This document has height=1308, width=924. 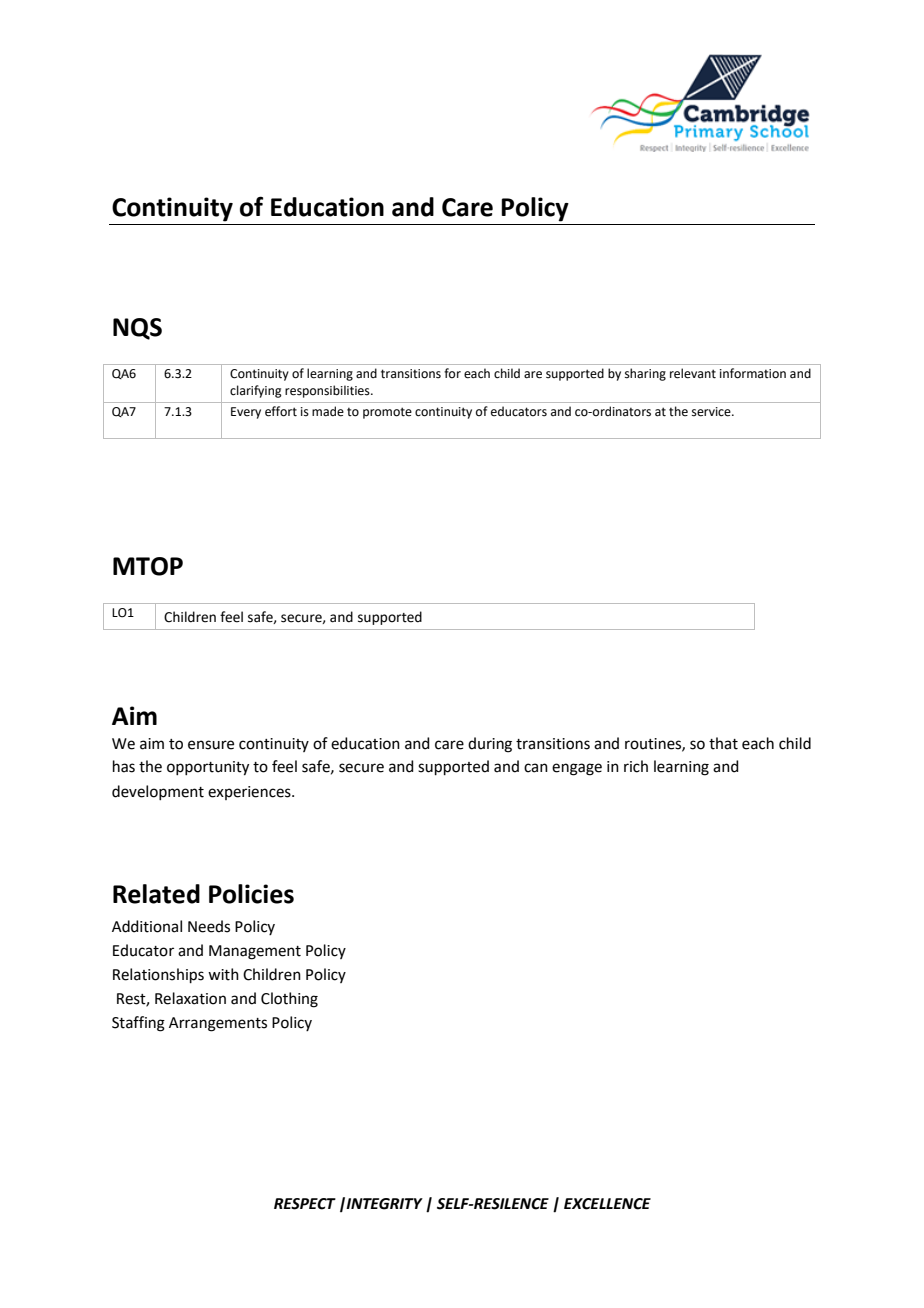 What do you see at coordinates (209, 926) in the document?
I see `Needs` at bounding box center [209, 926].
